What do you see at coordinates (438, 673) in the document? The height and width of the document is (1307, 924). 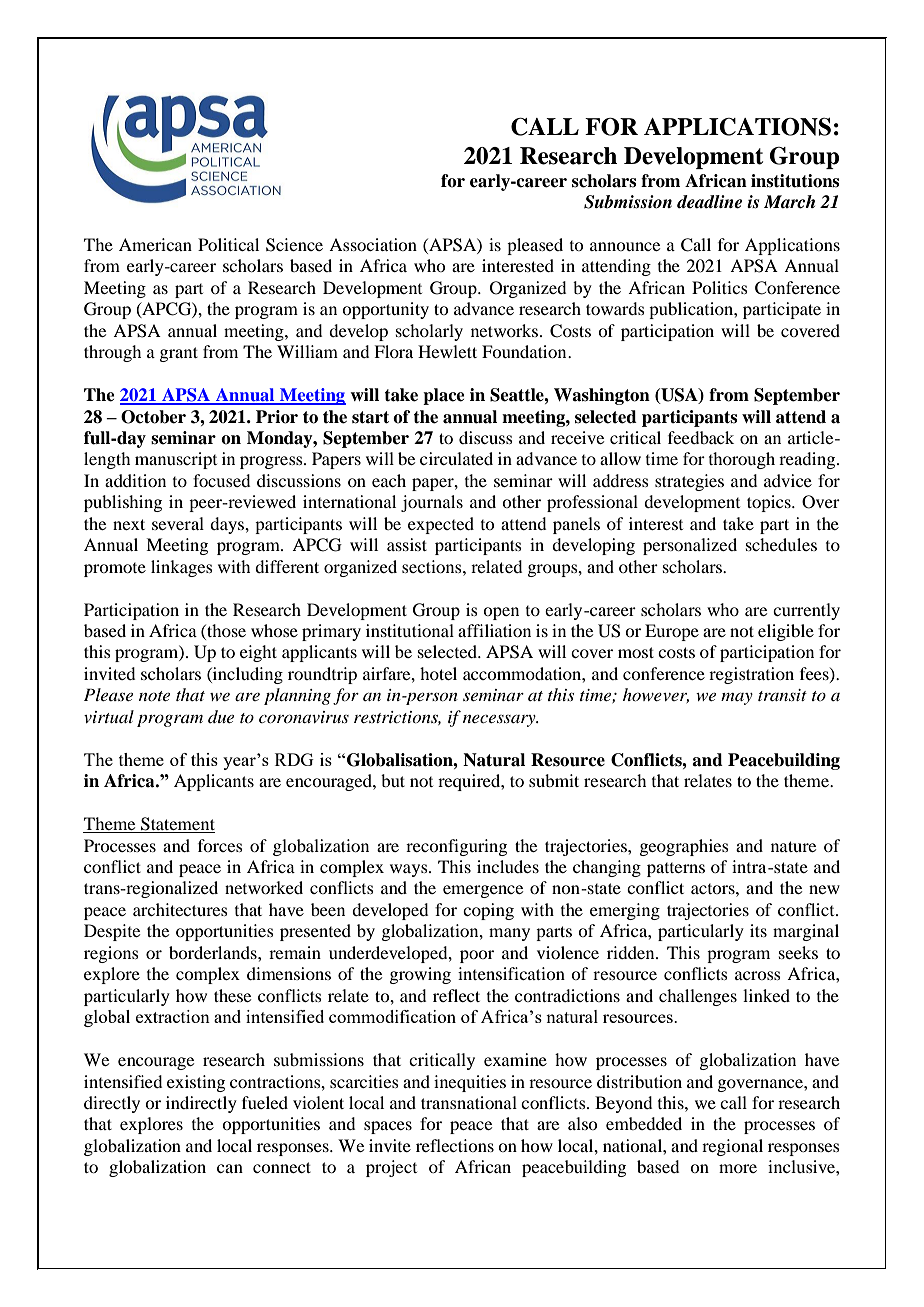 I see `hotel` at bounding box center [438, 673].
